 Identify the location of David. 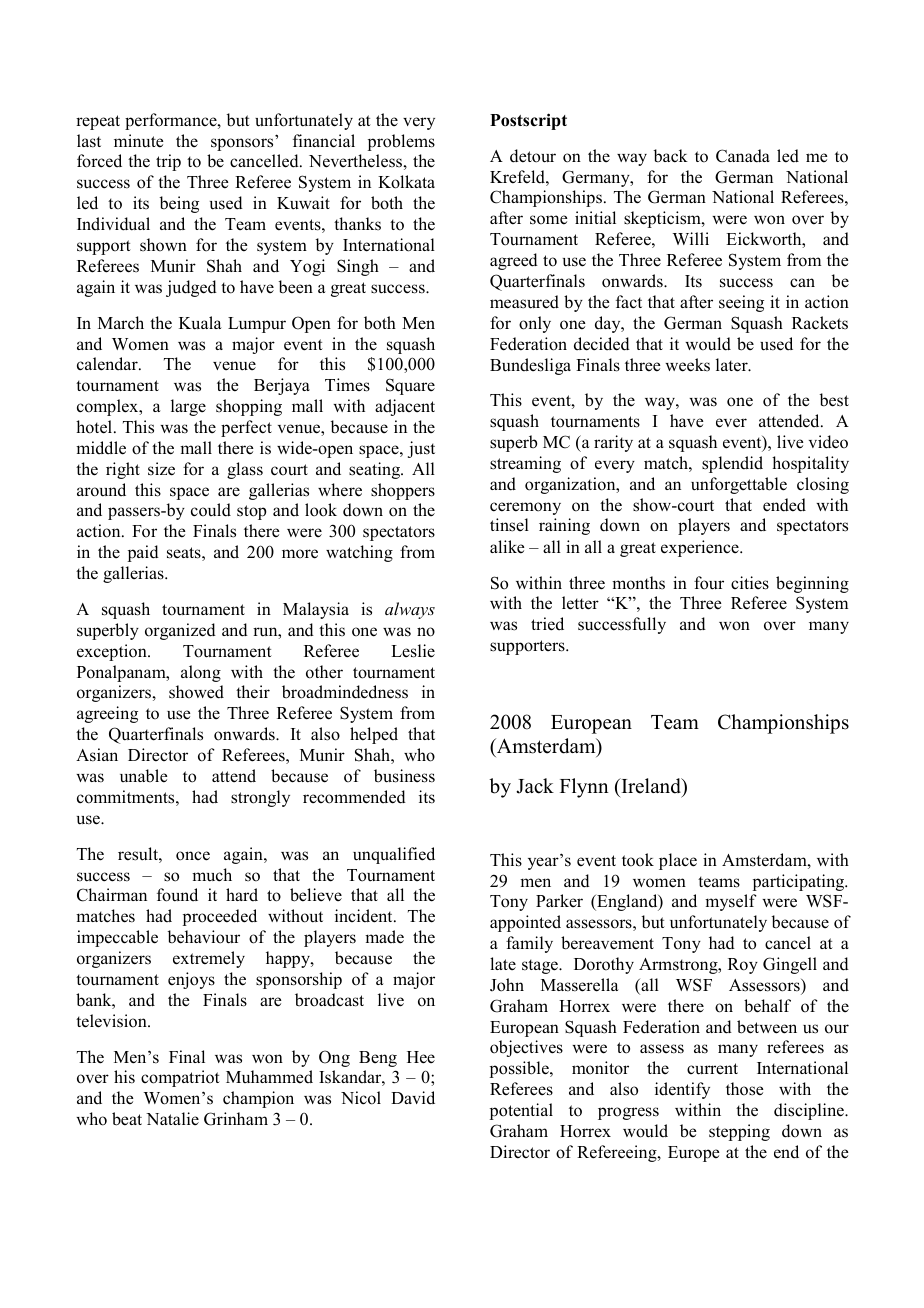
(413, 1098).
